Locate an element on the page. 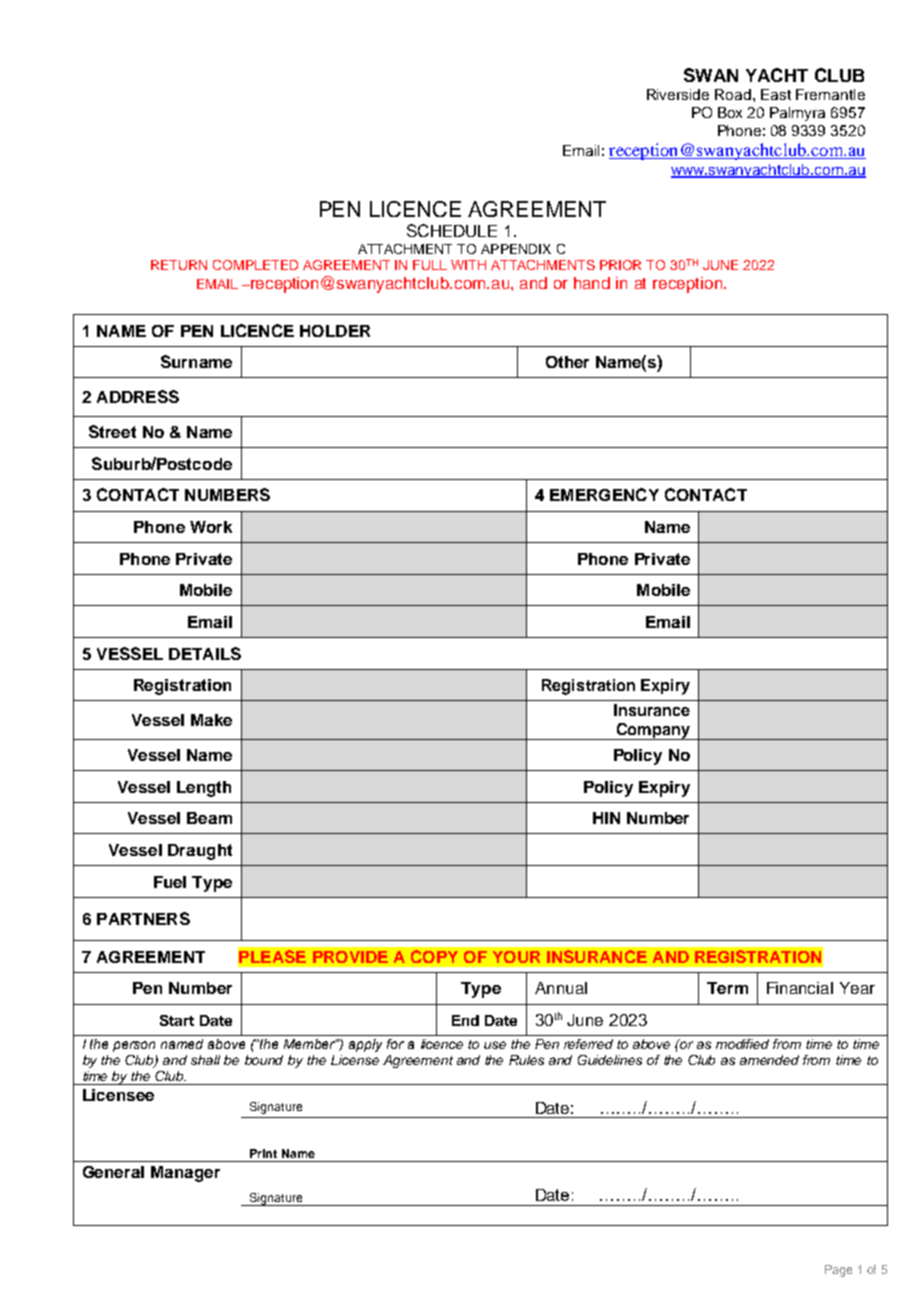 The height and width of the image is (1308, 924). SCHEDULE is located at coordinates (452, 230).
